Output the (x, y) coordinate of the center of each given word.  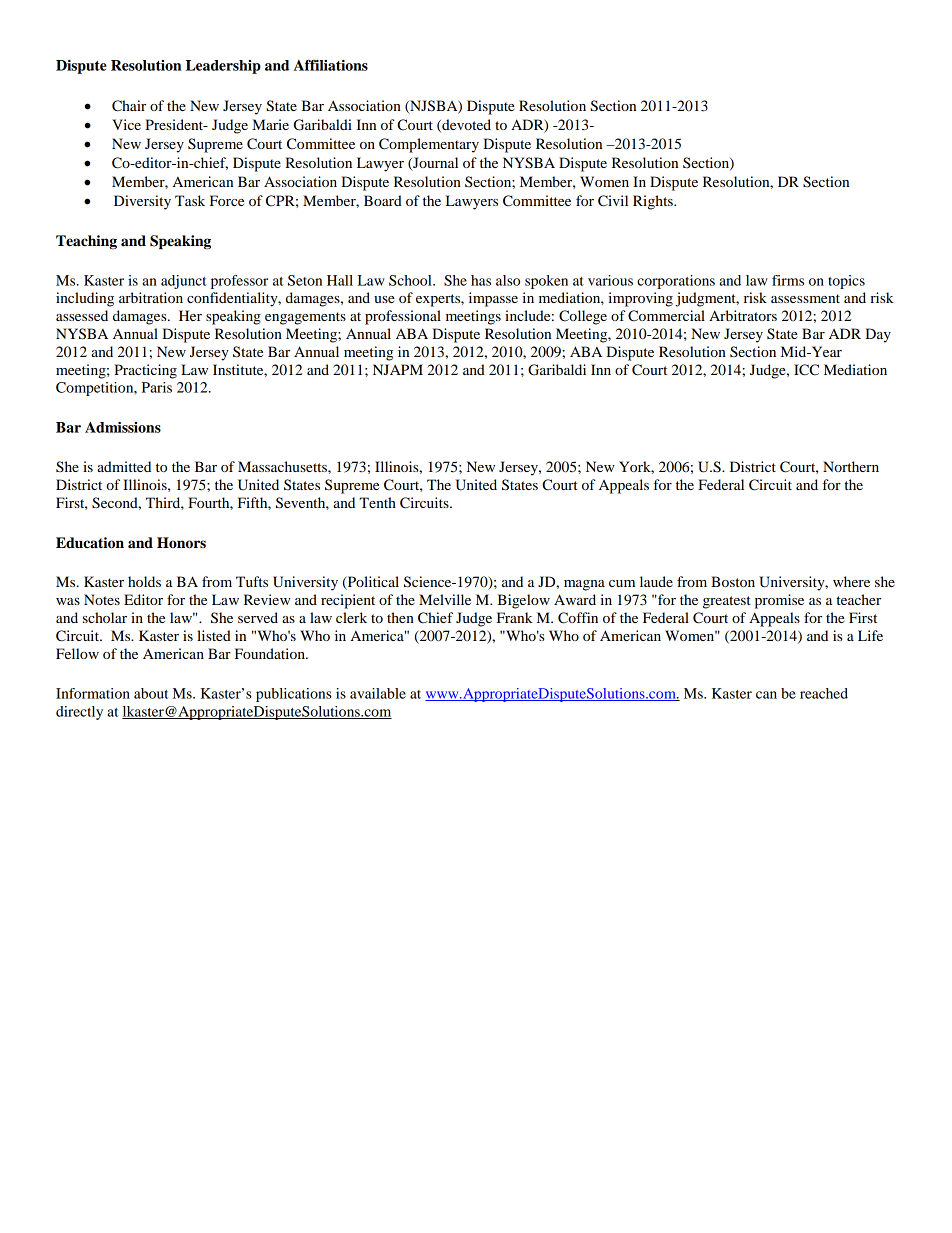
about (151, 693)
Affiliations (331, 65)
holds (144, 581)
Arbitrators (743, 315)
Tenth (377, 502)
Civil (613, 201)
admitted (124, 466)
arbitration (151, 297)
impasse (493, 299)
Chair (129, 106)
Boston (733, 581)
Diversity (142, 202)
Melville (445, 599)
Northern (851, 466)
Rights (654, 202)
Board (383, 200)
